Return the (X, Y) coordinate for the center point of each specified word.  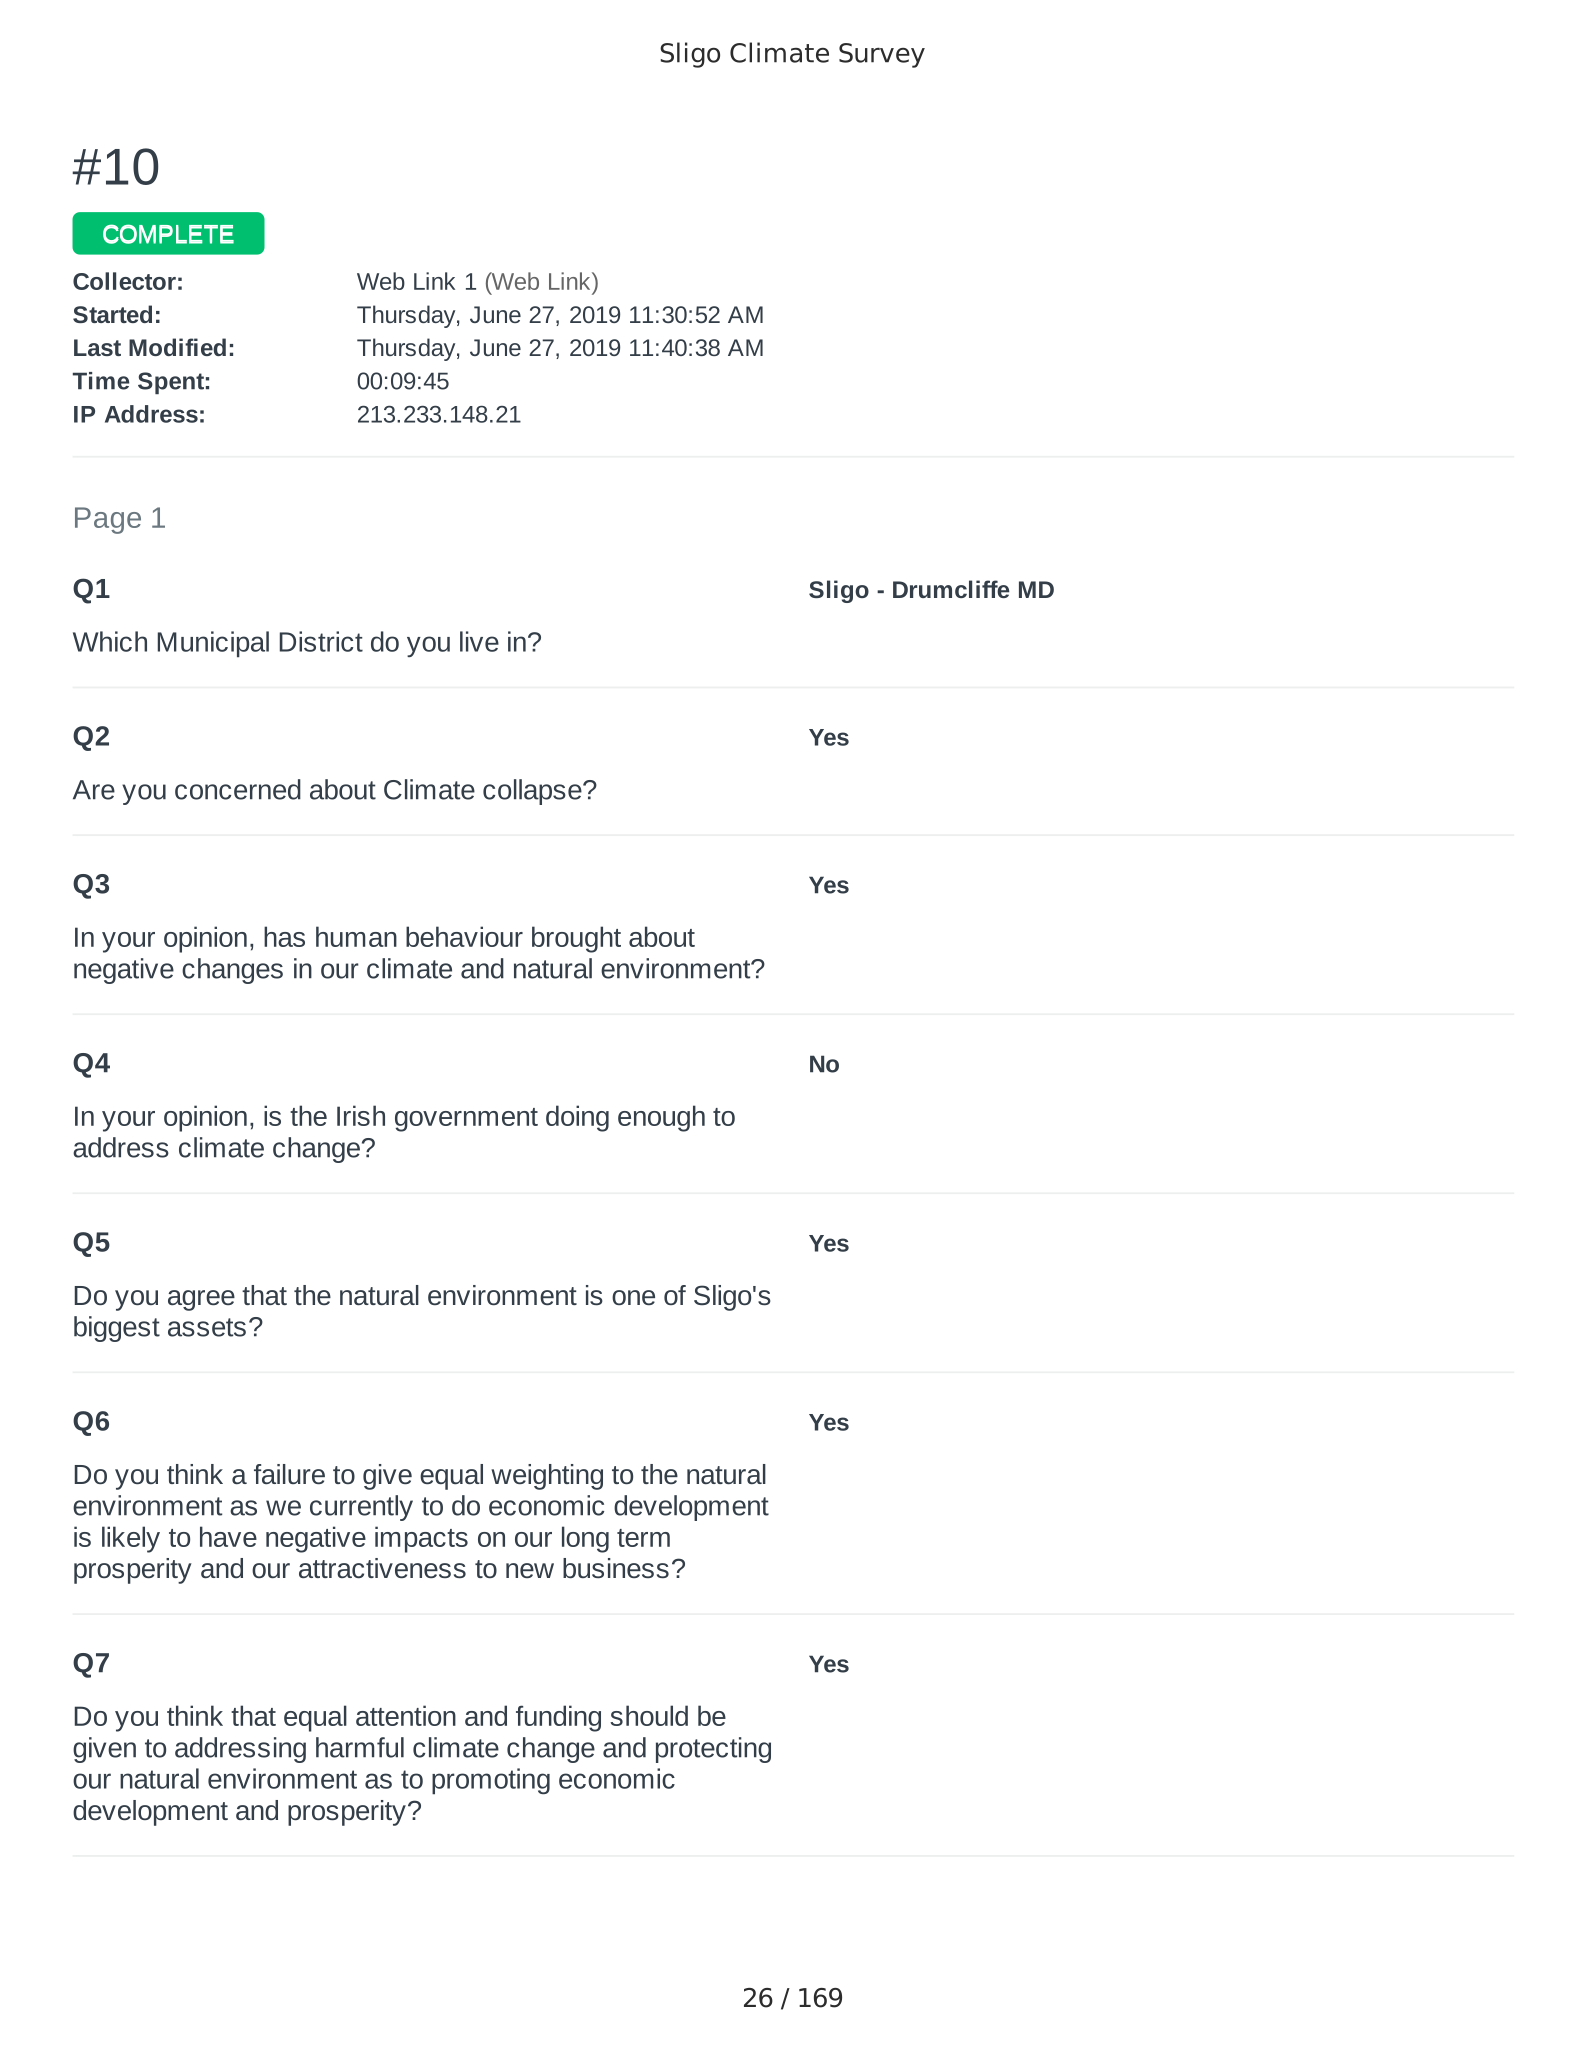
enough (661, 1118)
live (479, 641)
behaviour (464, 936)
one (633, 1297)
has (284, 936)
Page (108, 520)
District (321, 641)
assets (207, 1327)
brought (576, 939)
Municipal (213, 644)
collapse (533, 792)
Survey (882, 55)
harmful (360, 1747)
